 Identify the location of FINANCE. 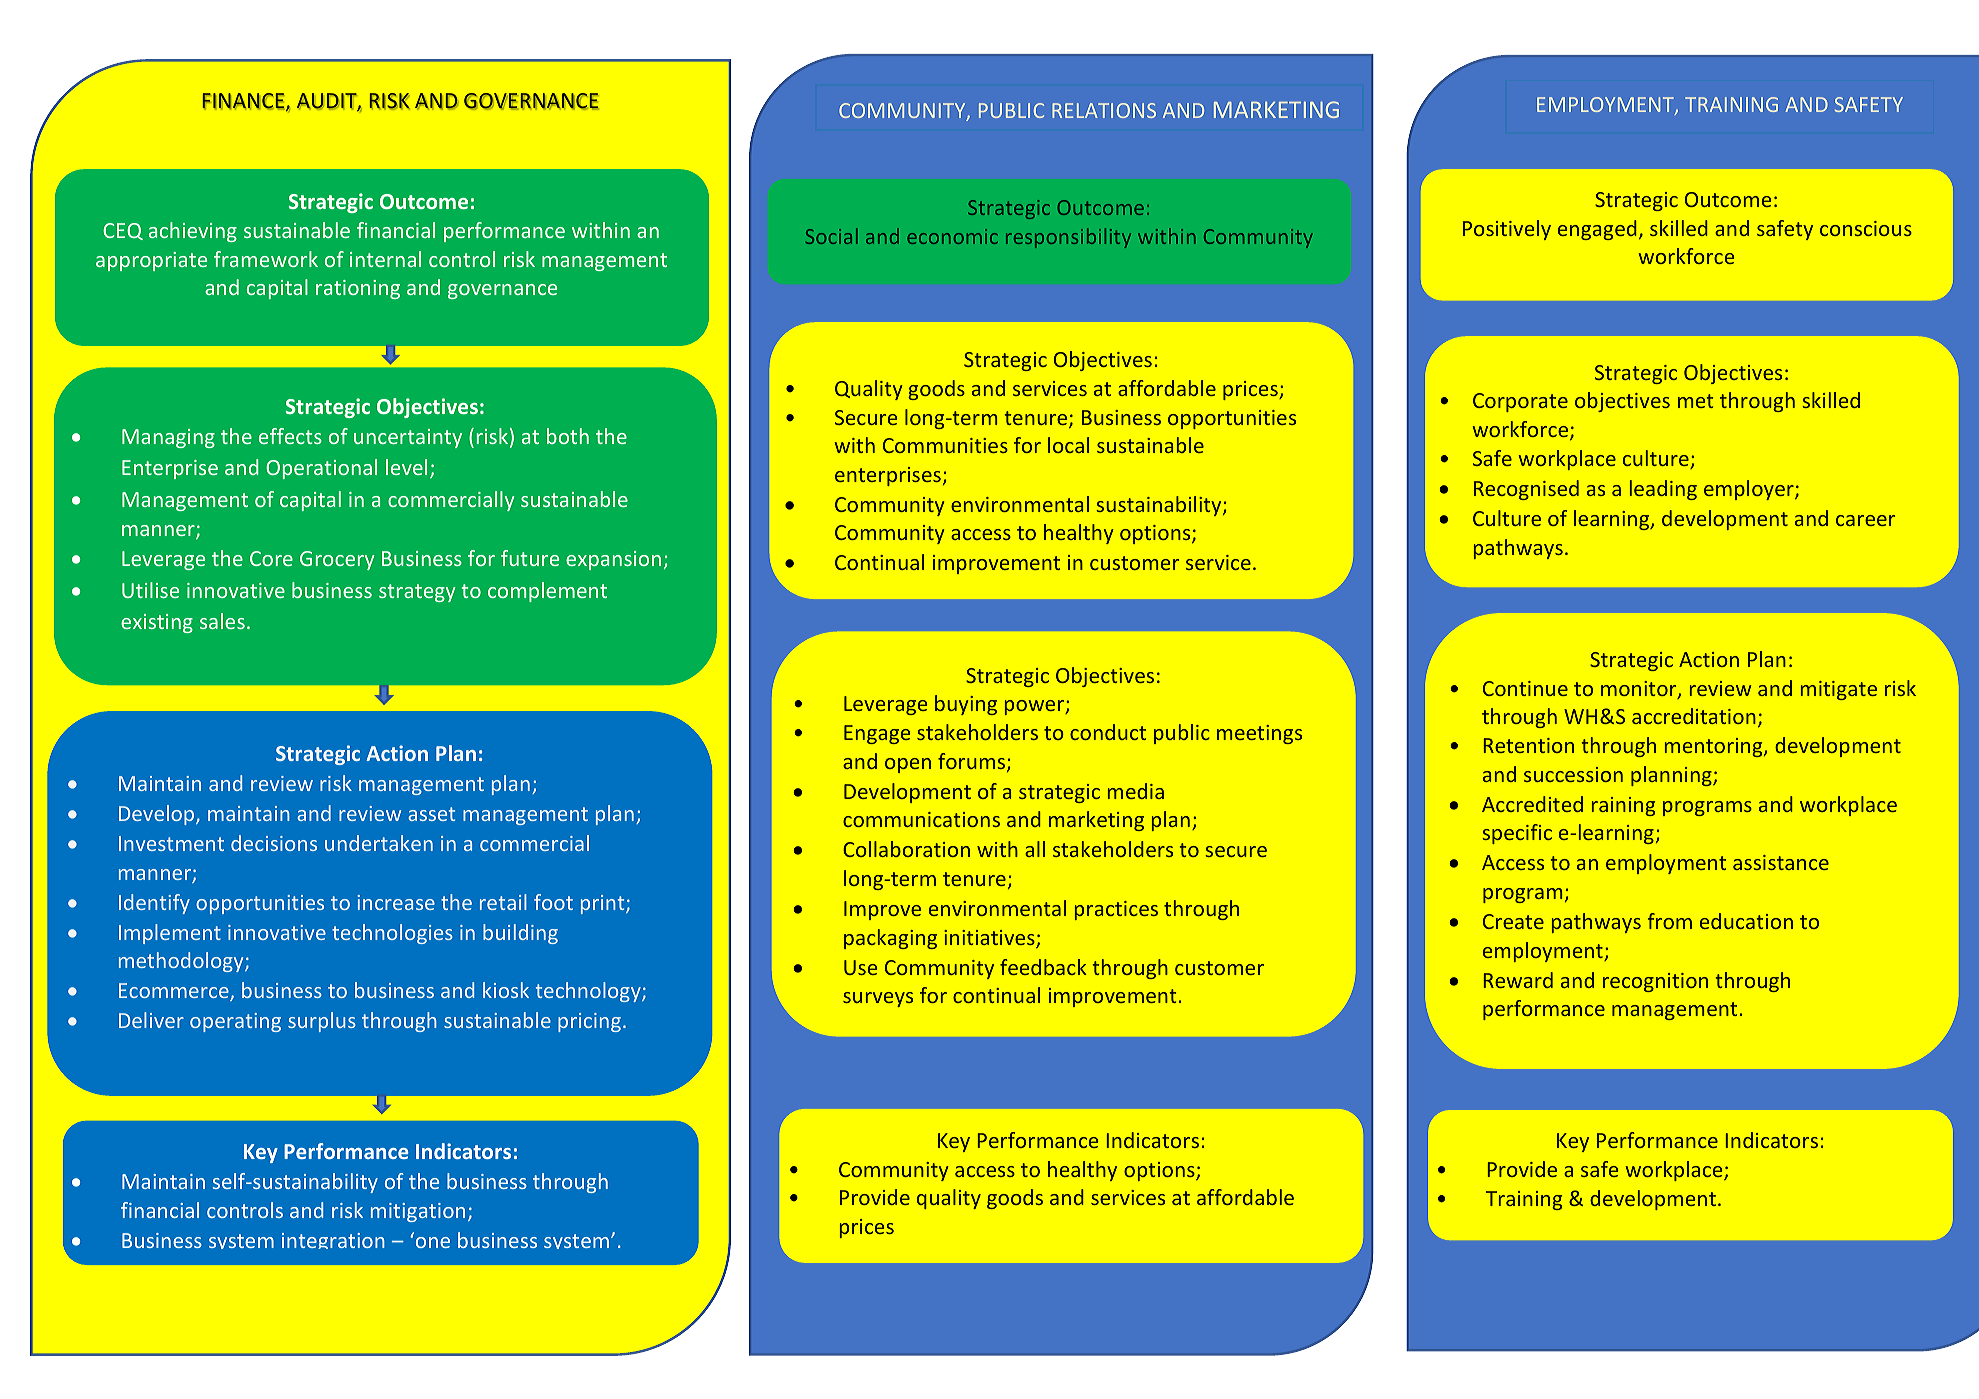
(244, 102).
